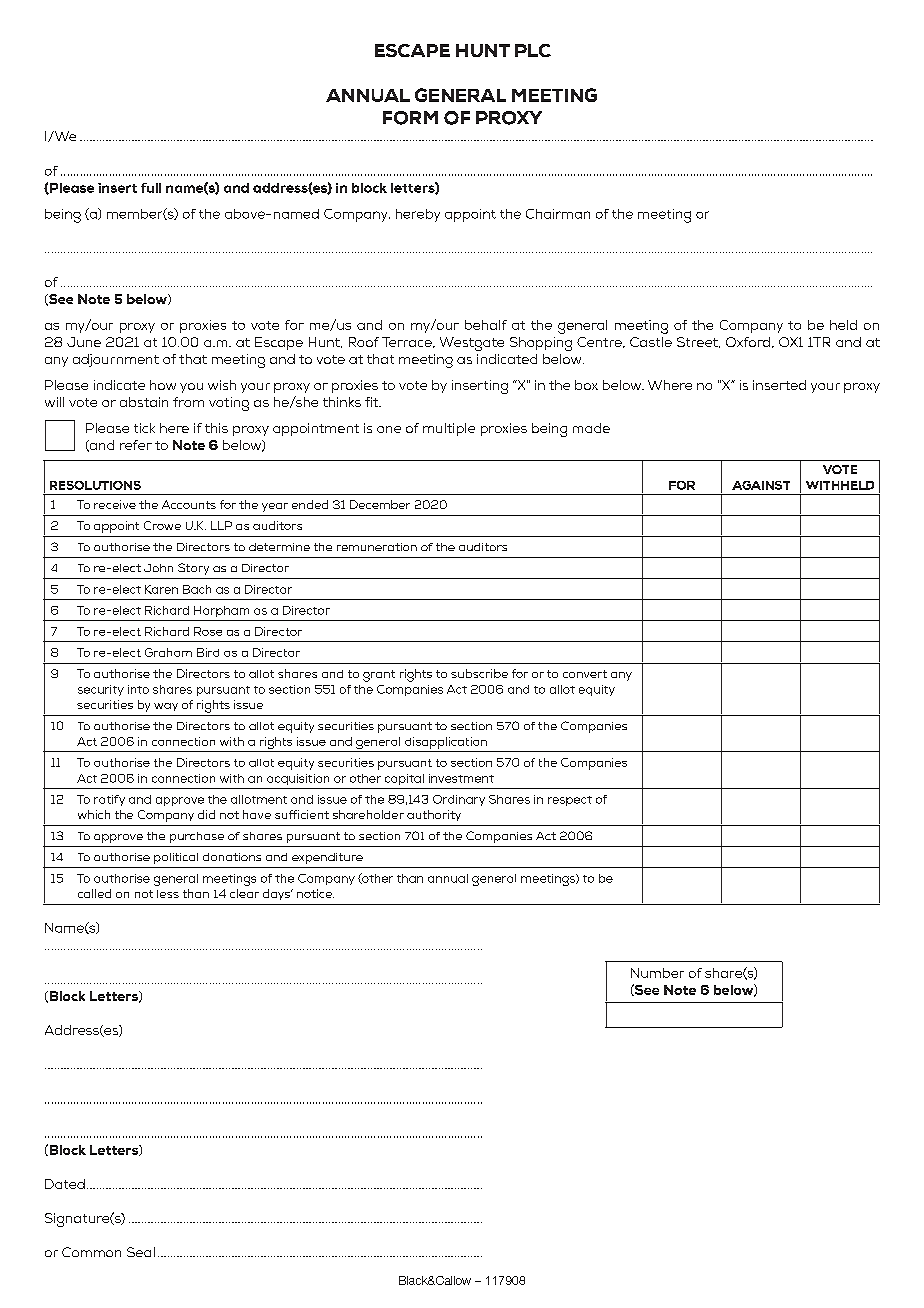 The image size is (924, 1308). What do you see at coordinates (533, 50) in the screenshot?
I see `PLC` at bounding box center [533, 50].
